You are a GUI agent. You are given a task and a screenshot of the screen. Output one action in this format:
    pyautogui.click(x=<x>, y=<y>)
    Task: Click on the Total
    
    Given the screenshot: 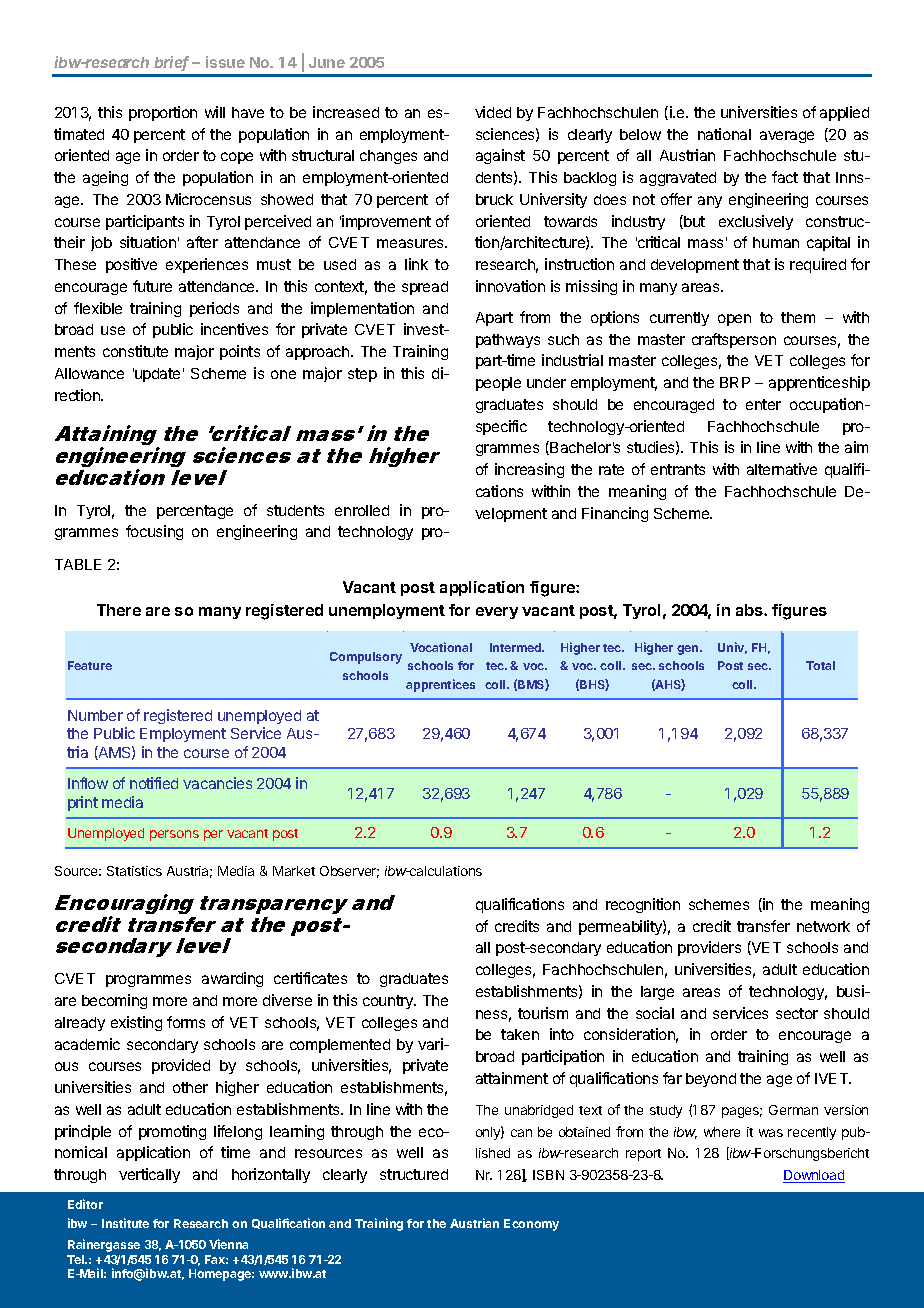 What is the action you would take?
    pyautogui.click(x=820, y=665)
